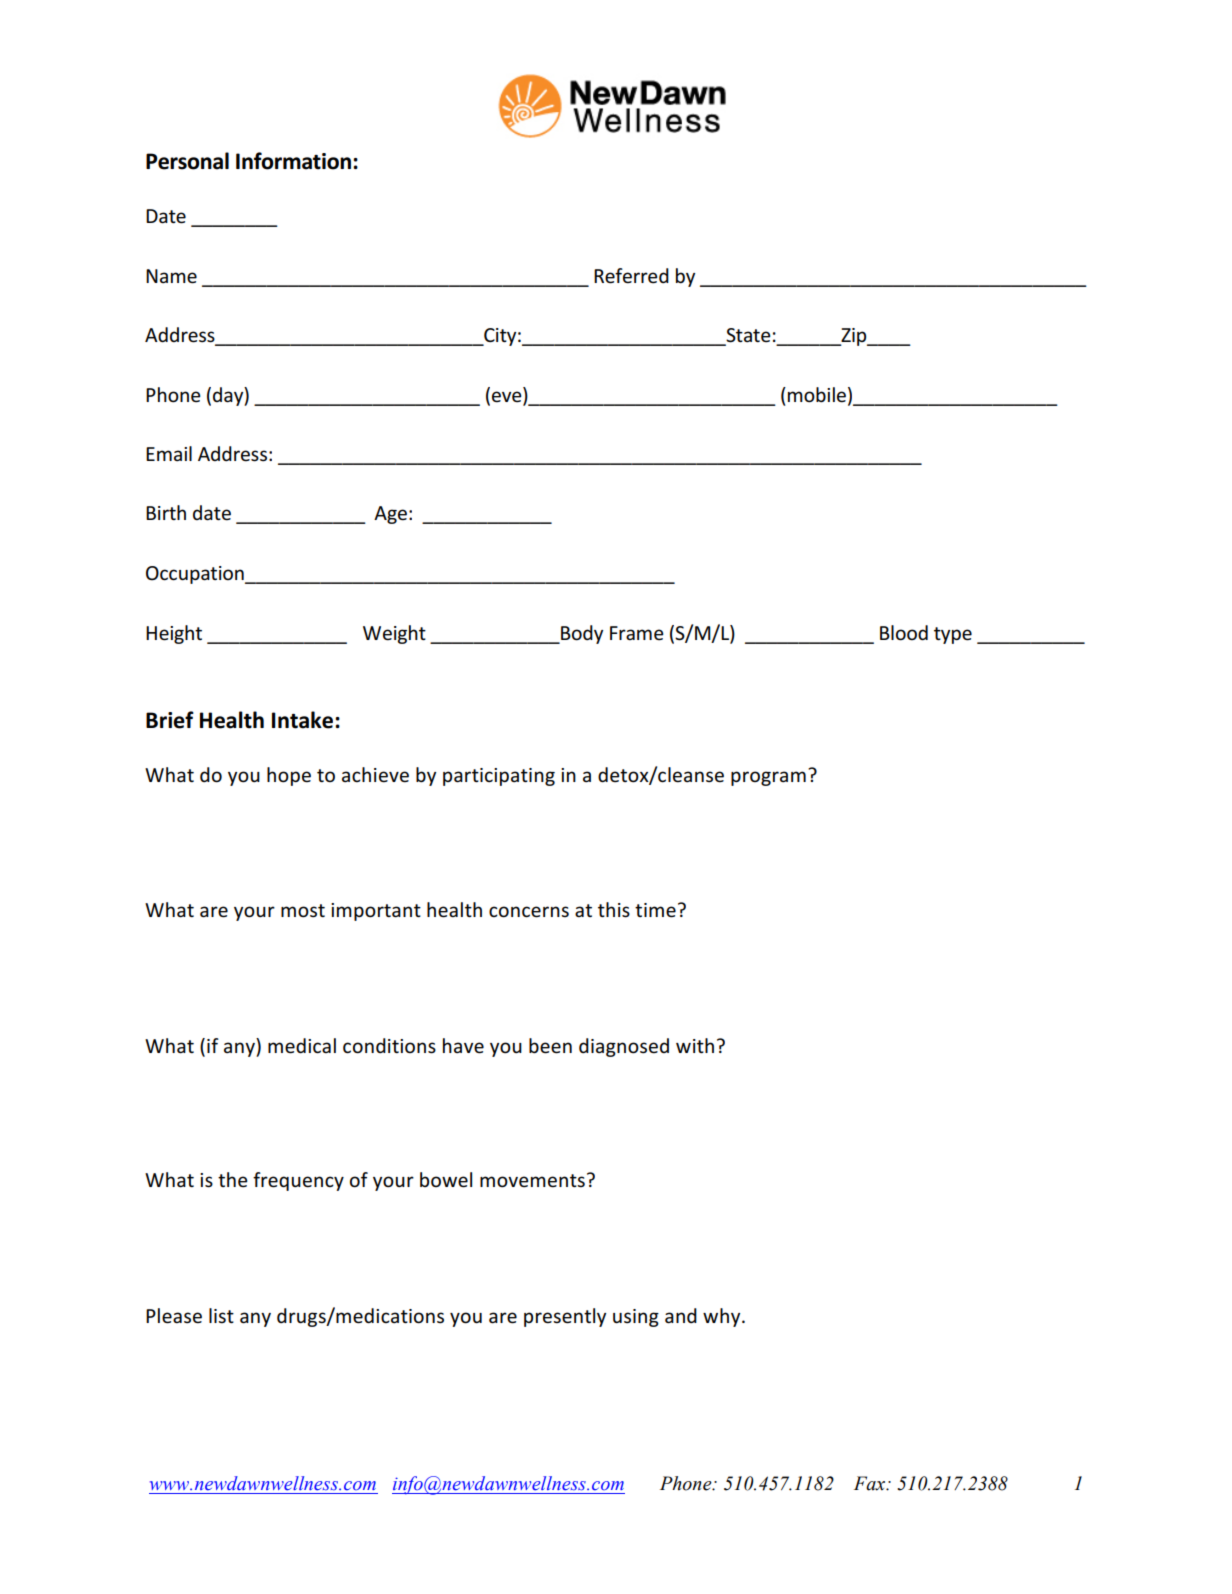 Image resolution: width=1232 pixels, height=1594 pixels. What do you see at coordinates (550, 1046) in the image?
I see `been` at bounding box center [550, 1046].
